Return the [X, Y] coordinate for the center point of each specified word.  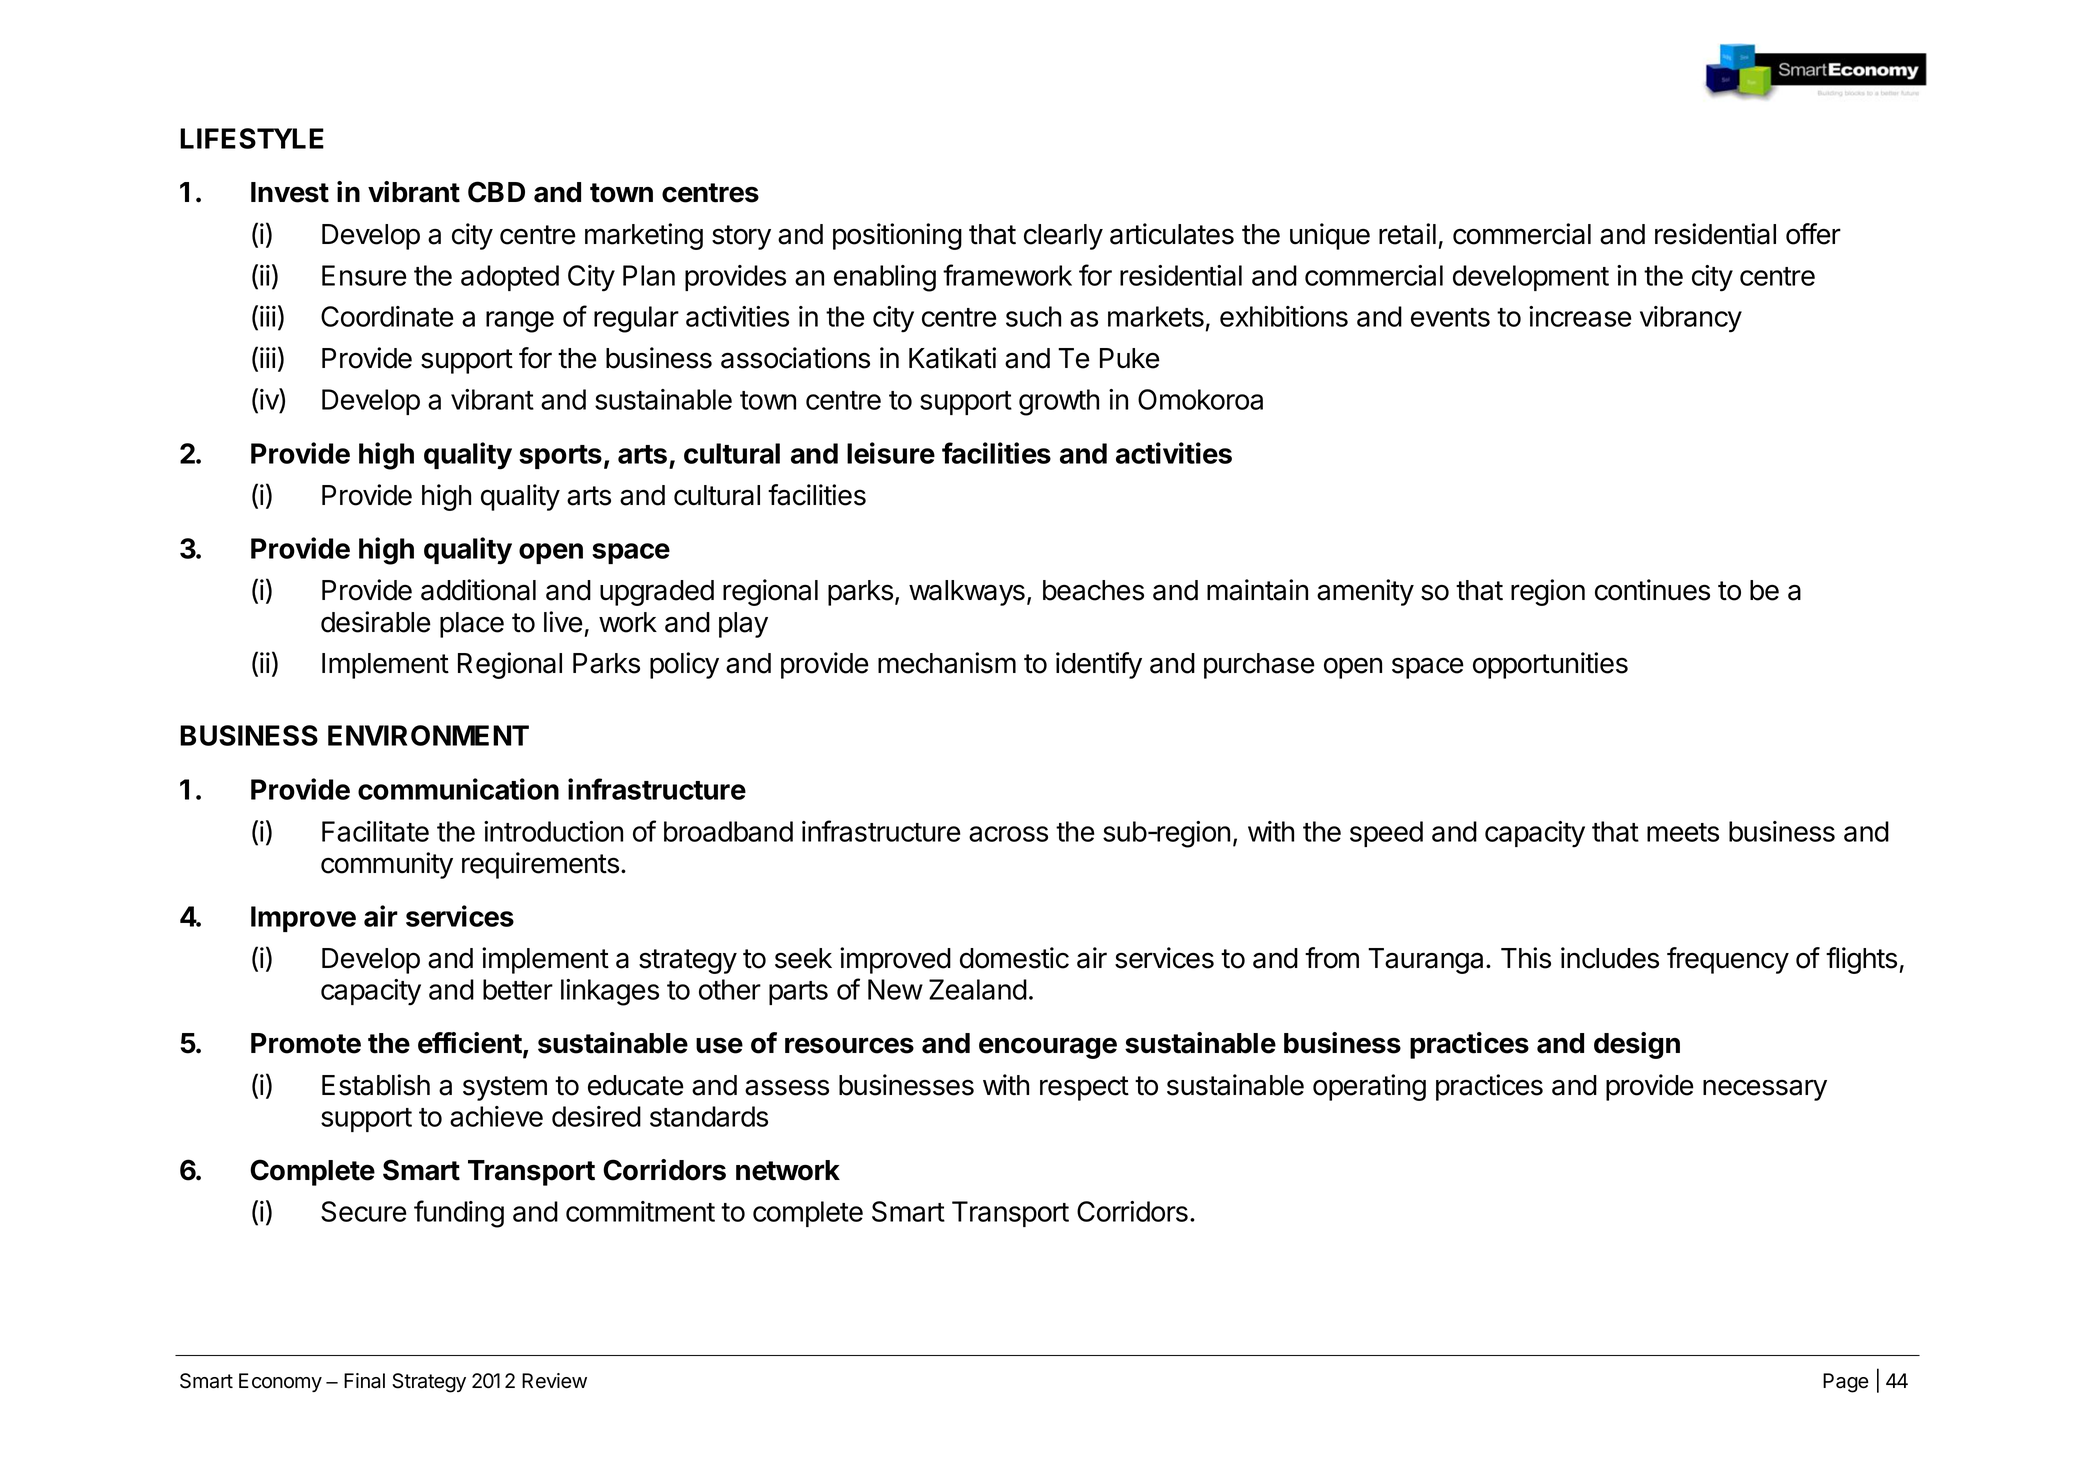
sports [560, 457]
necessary [1765, 1090]
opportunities [1550, 665]
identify [1099, 665]
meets [1683, 832]
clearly [1063, 237]
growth [1059, 402]
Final [364, 1381]
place [472, 625]
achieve [496, 1116]
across [1008, 834]
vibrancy [1691, 319]
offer [1813, 234]
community [387, 865]
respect [1084, 1088]
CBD [496, 192]
